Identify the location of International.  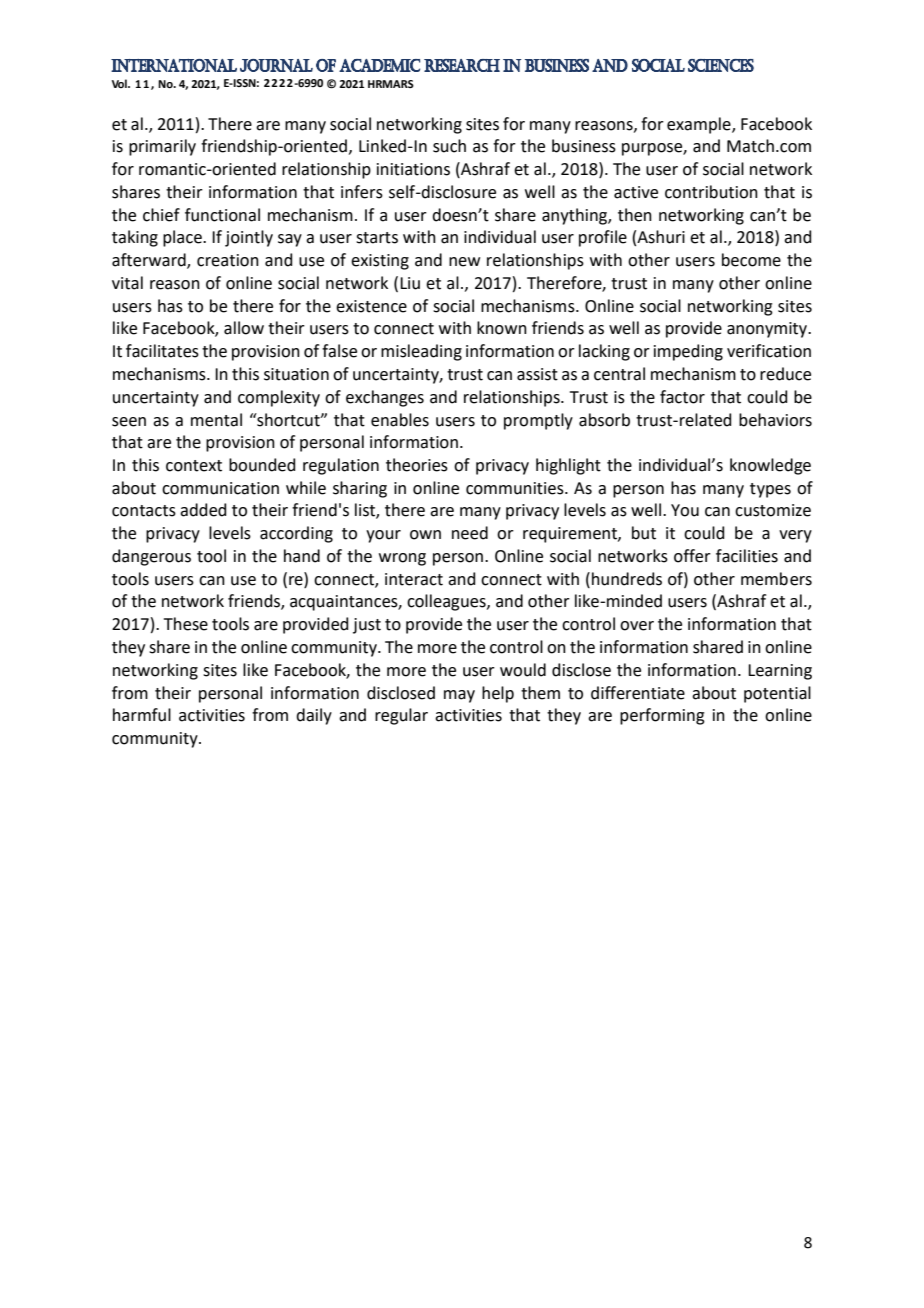
(174, 65).
